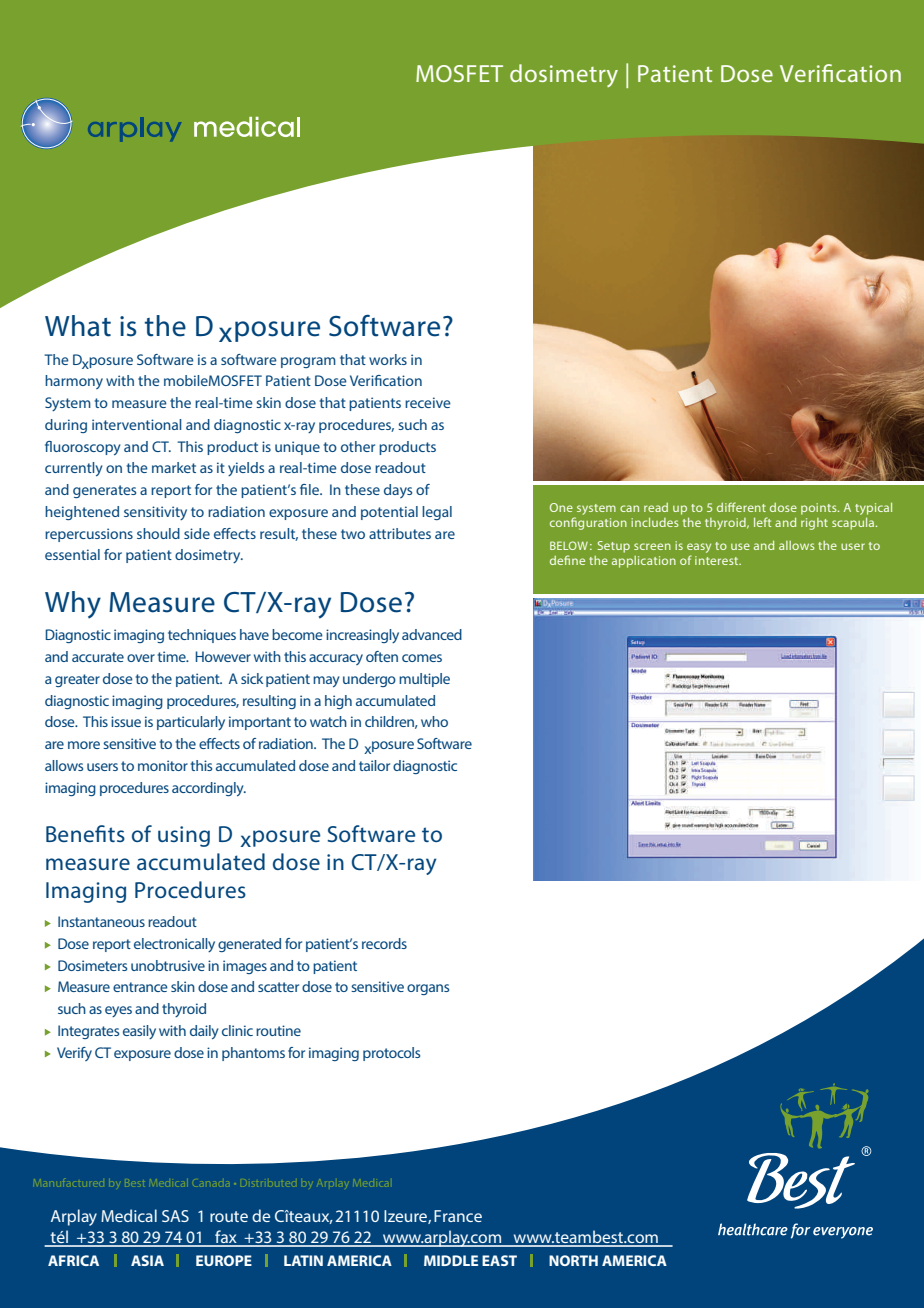  What do you see at coordinates (388, 359) in the screenshot?
I see `works` at bounding box center [388, 359].
